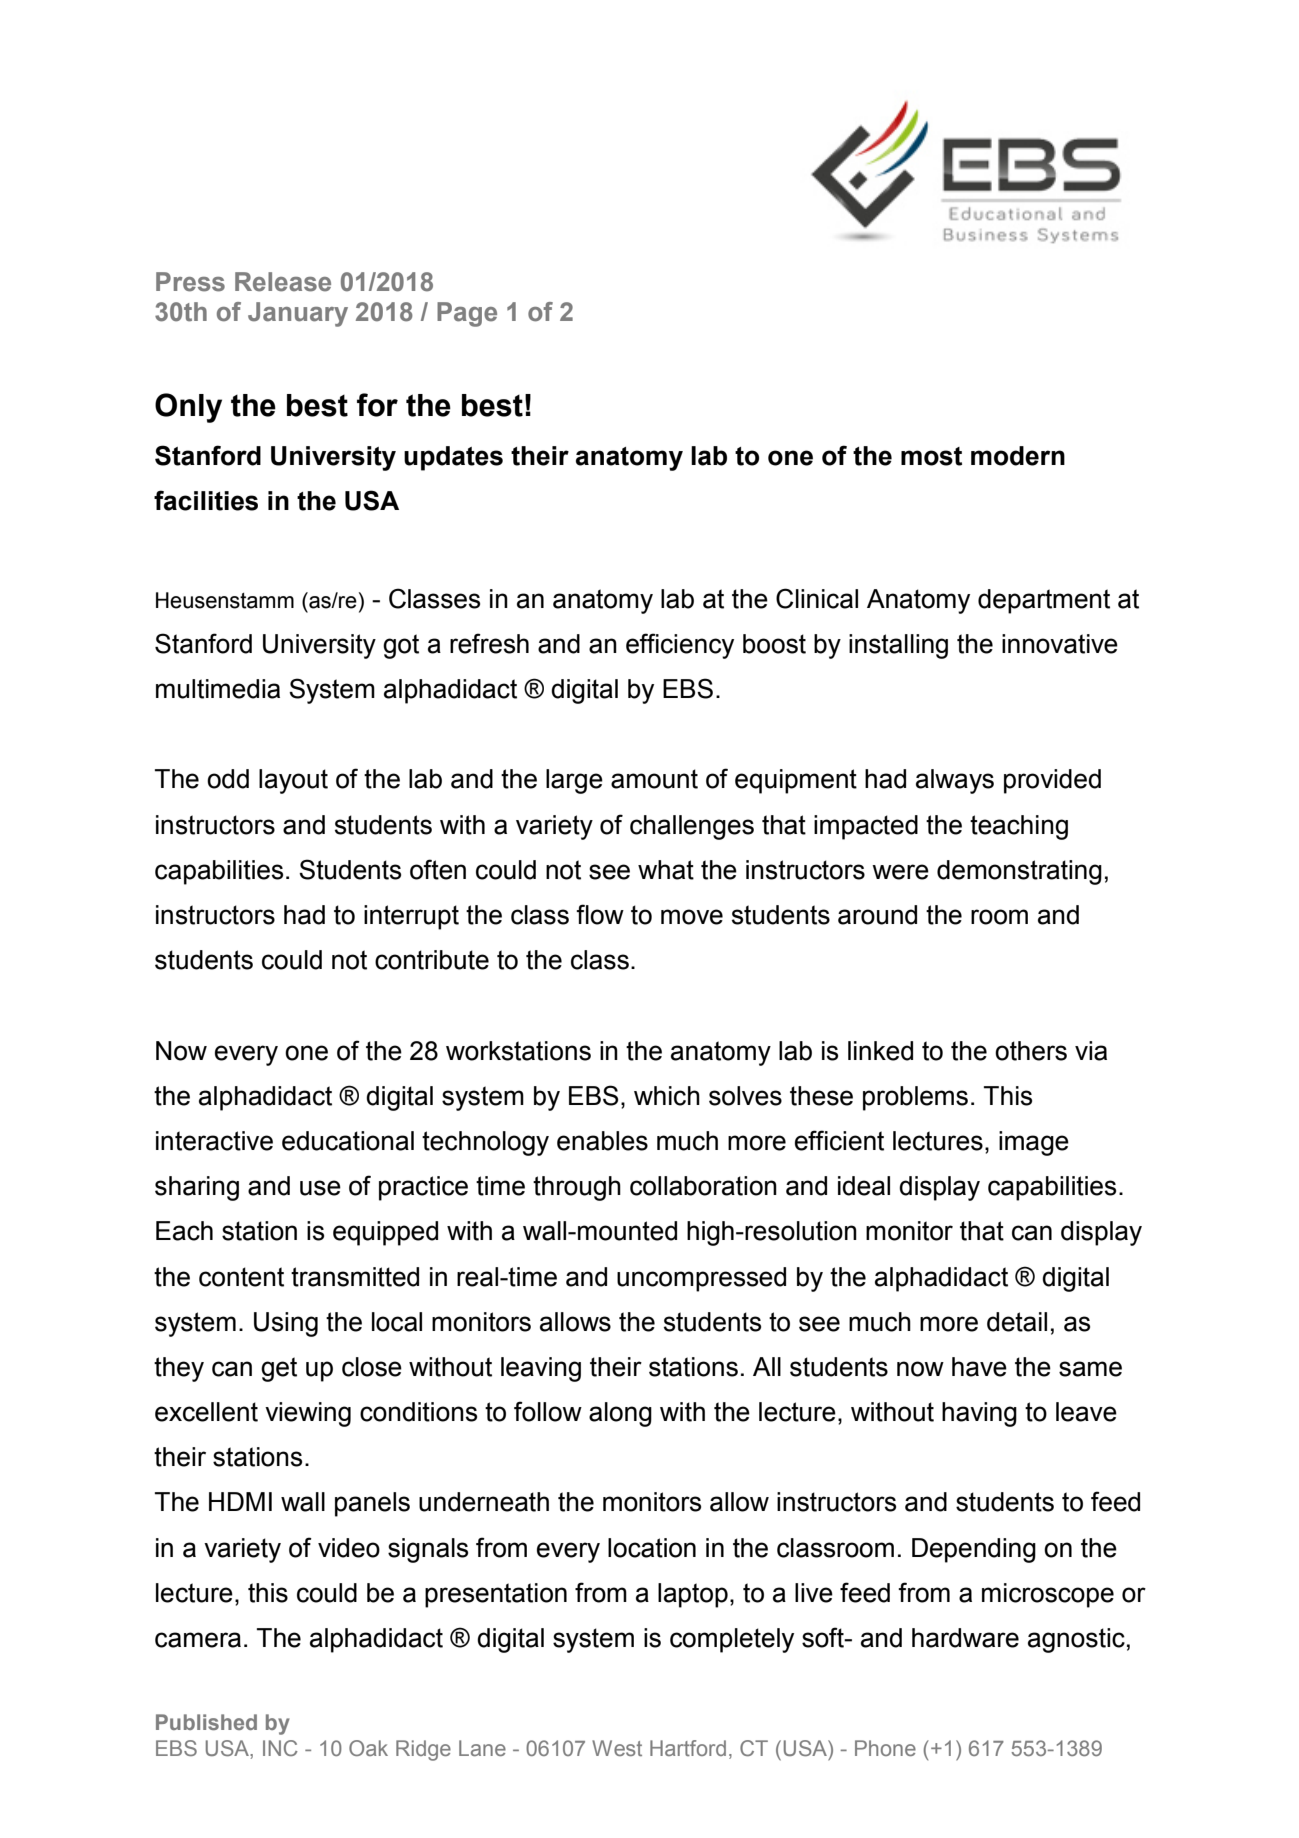  I want to click on innovative, so click(1060, 644).
